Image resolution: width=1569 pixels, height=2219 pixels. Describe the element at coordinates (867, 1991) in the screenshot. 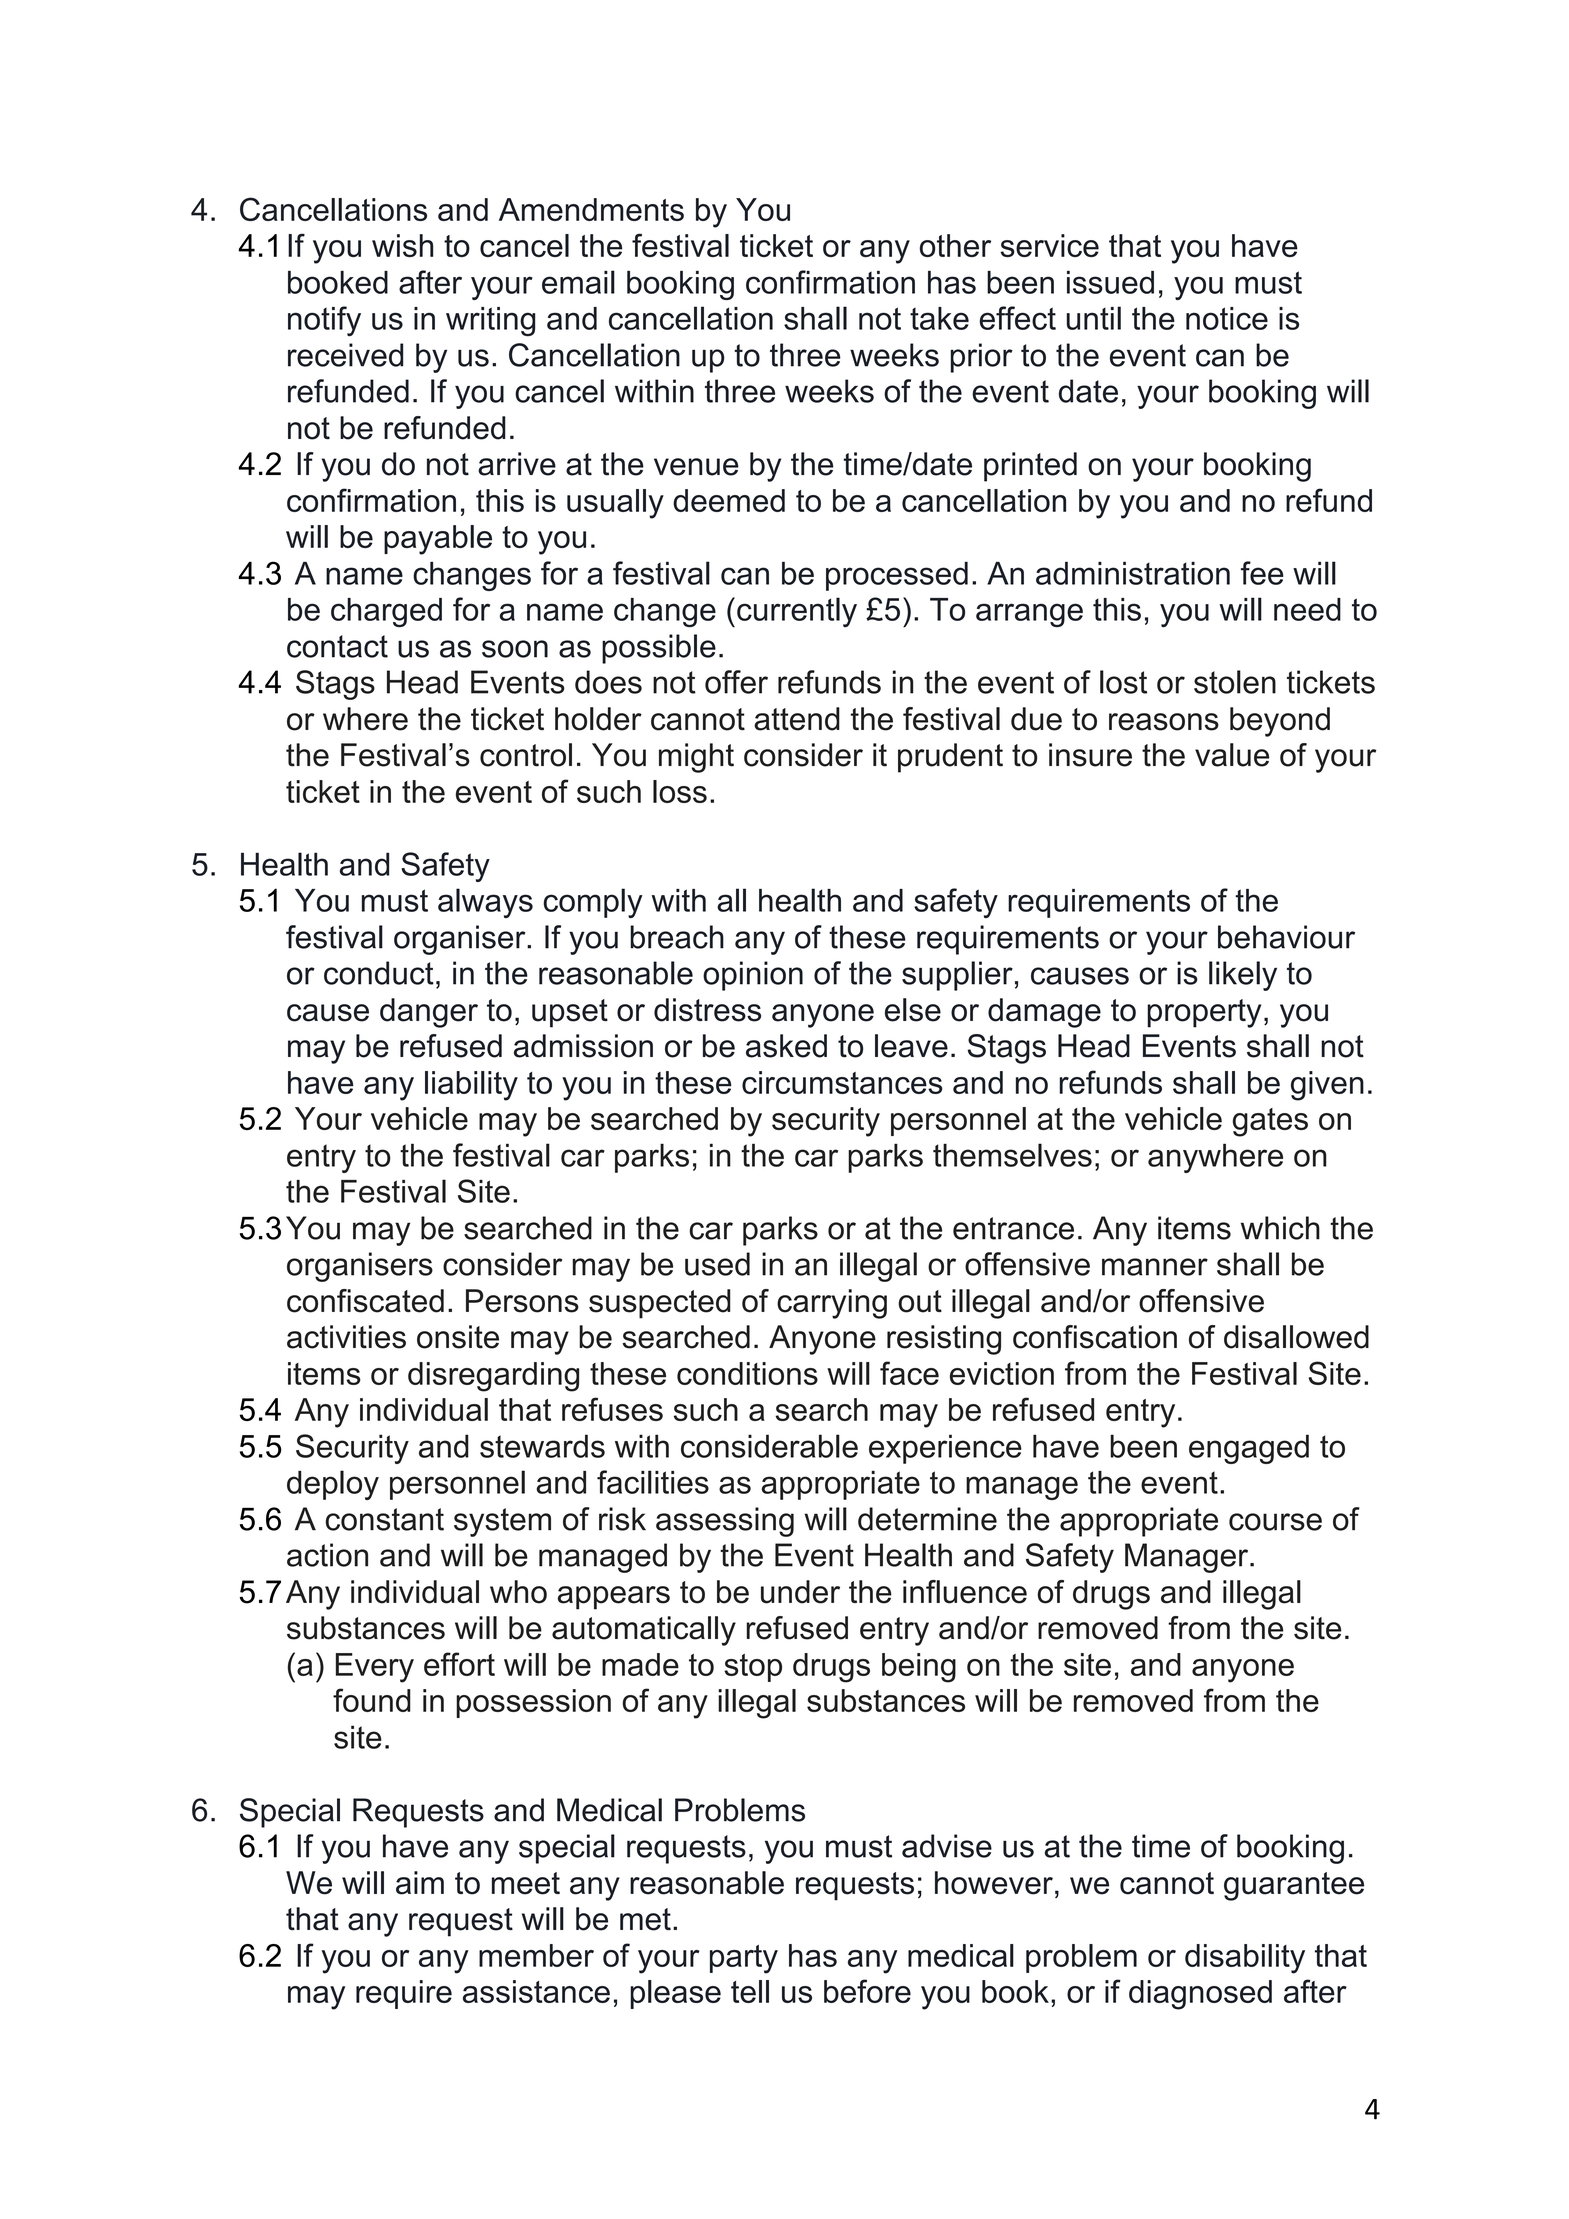

I see `before` at that location.
